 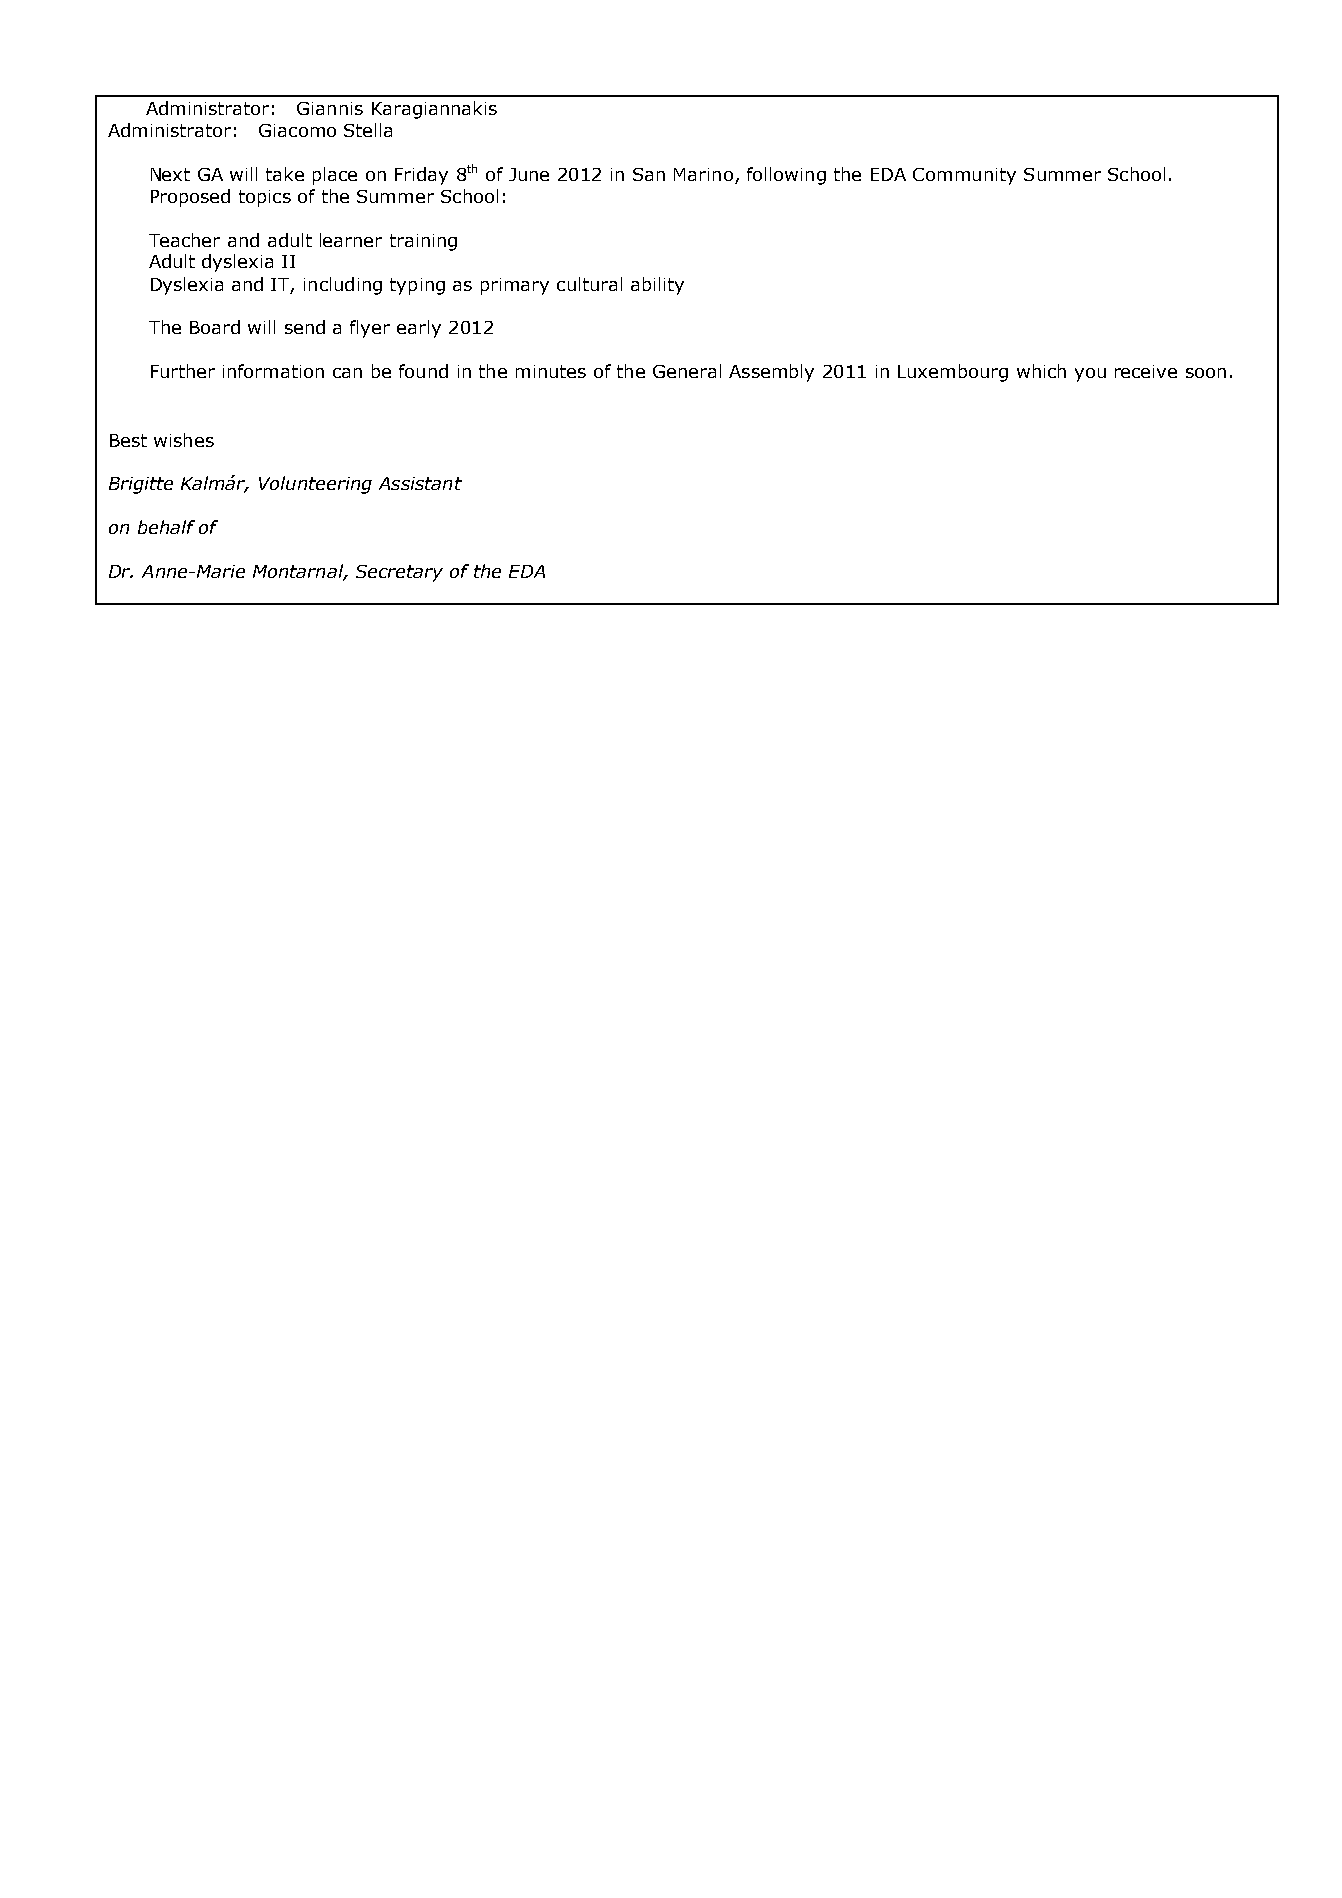 What do you see at coordinates (184, 440) in the page?
I see `wishes` at bounding box center [184, 440].
